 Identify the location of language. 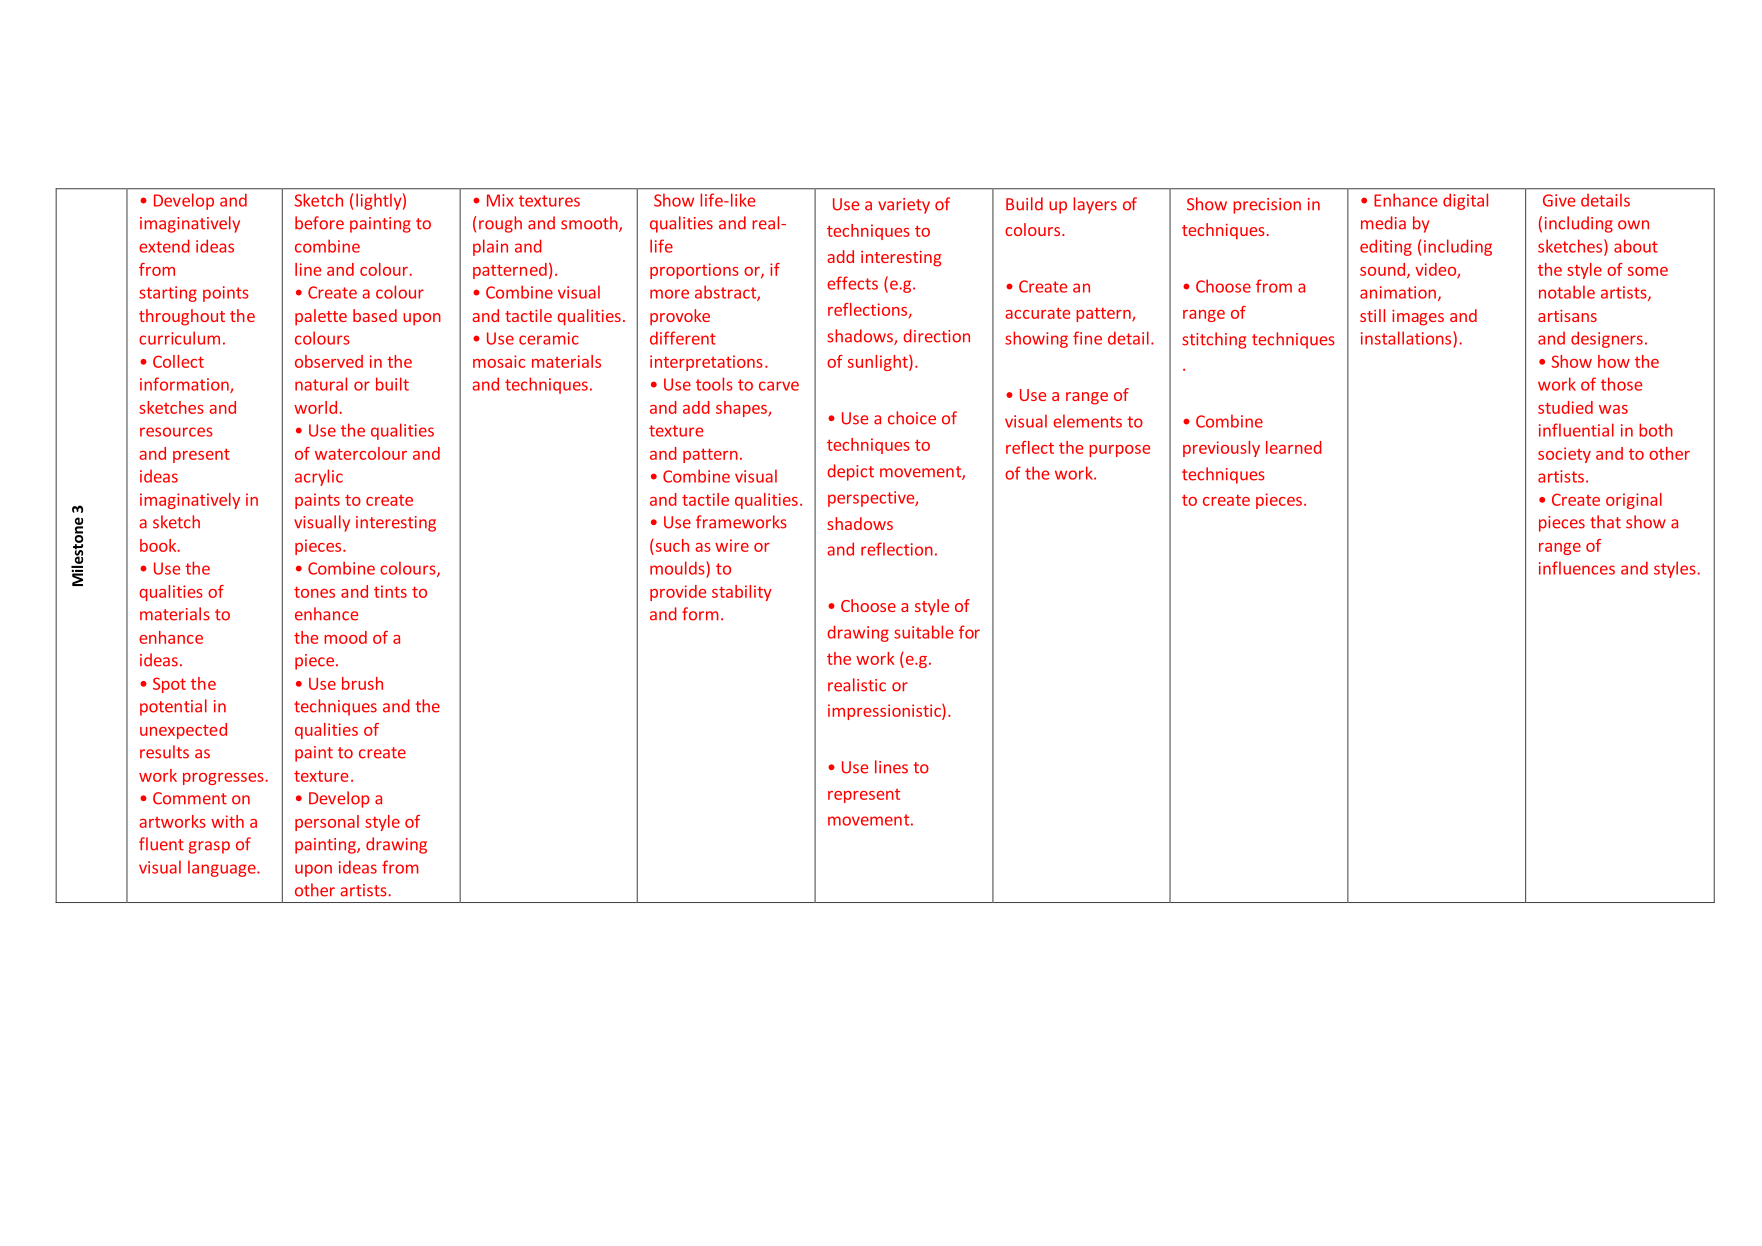
(223, 868).
